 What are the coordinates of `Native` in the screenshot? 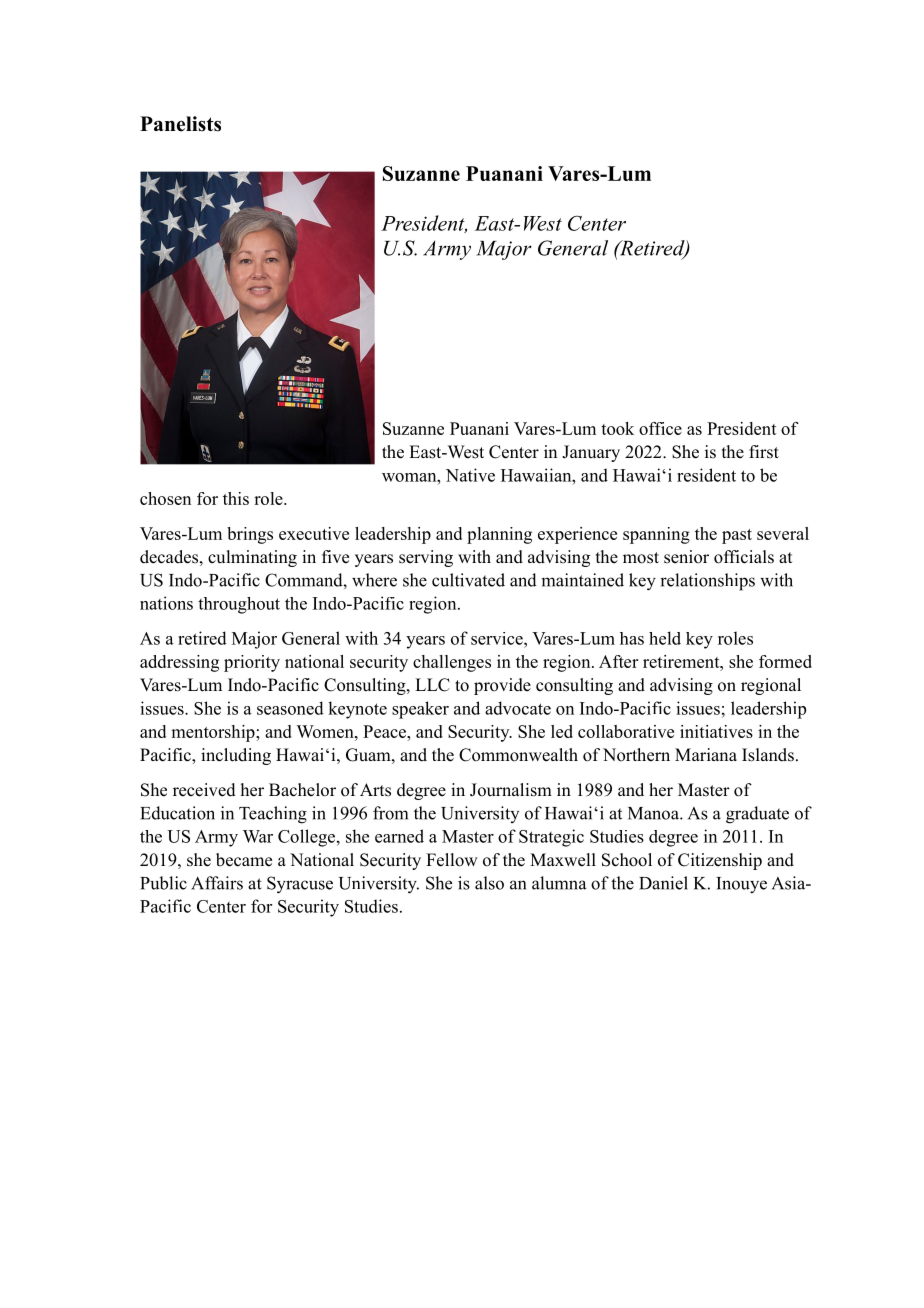 It's located at (470, 475).
